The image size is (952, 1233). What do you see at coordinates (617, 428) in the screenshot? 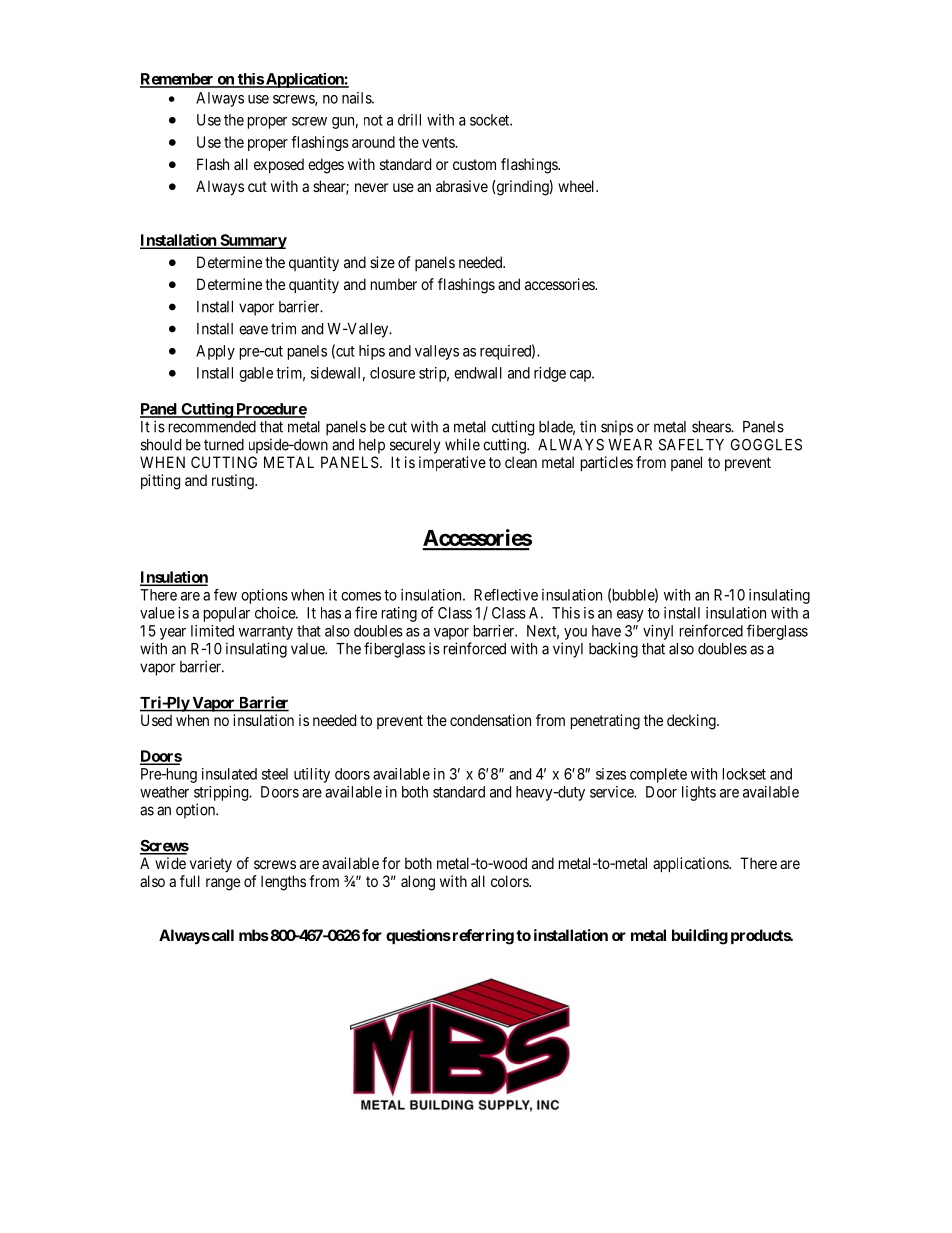
I see `snips` at bounding box center [617, 428].
